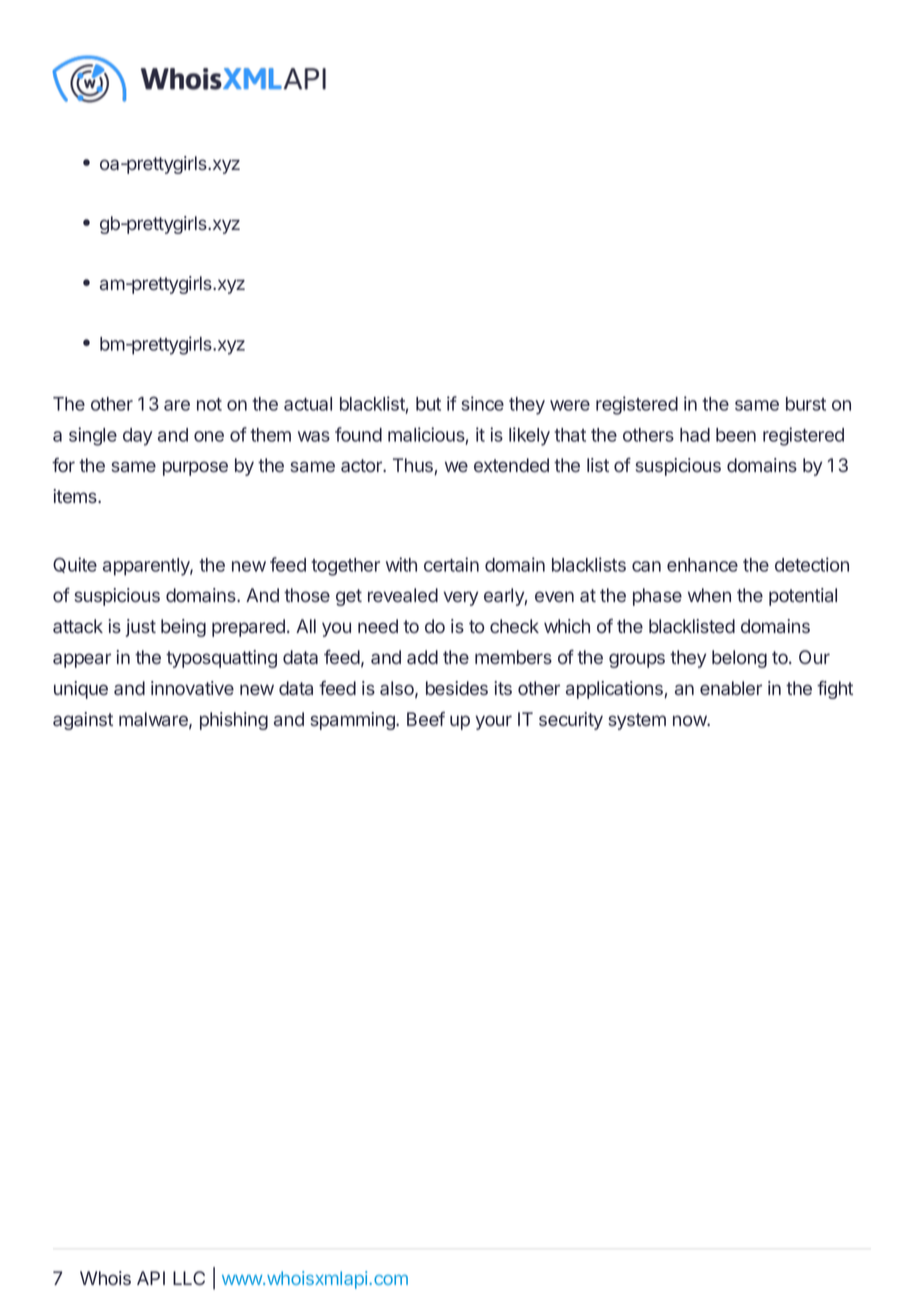  What do you see at coordinates (189, 1278) in the page?
I see `LLC` at bounding box center [189, 1278].
